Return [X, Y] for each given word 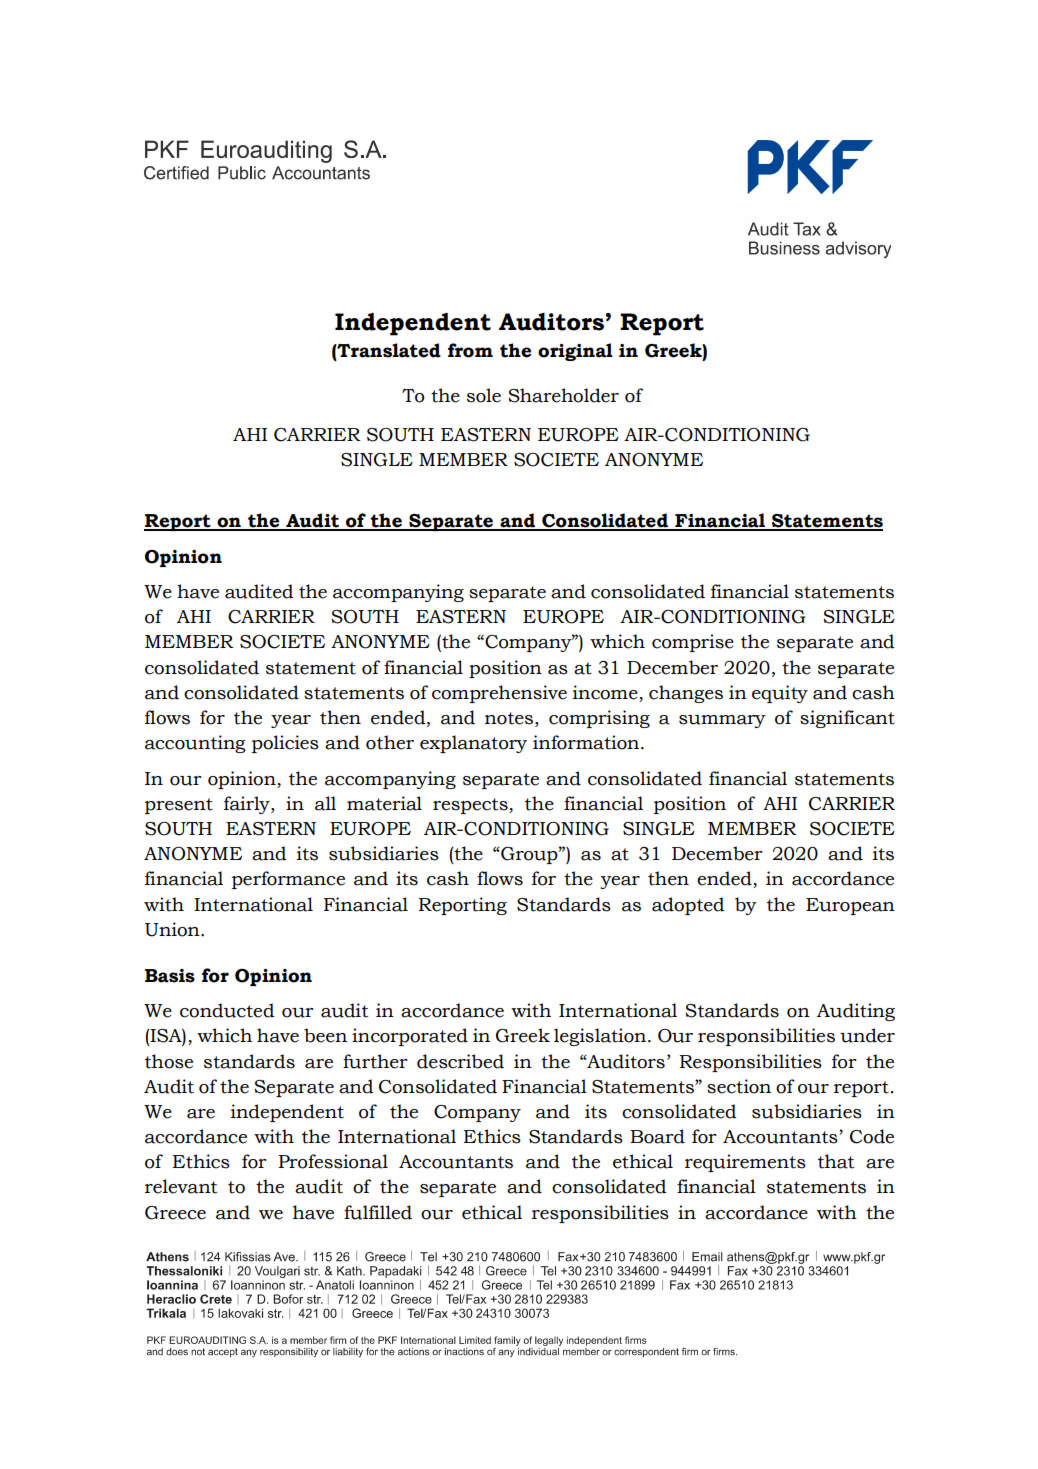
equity [780, 694]
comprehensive [499, 694]
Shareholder [563, 395]
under [867, 1035]
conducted [227, 1010]
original [575, 352]
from [470, 350]
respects [471, 806]
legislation [601, 1037]
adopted [688, 906]
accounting [195, 744]
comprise [693, 643]
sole [484, 395]
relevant [181, 1186]
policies [285, 744]
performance [288, 880]
